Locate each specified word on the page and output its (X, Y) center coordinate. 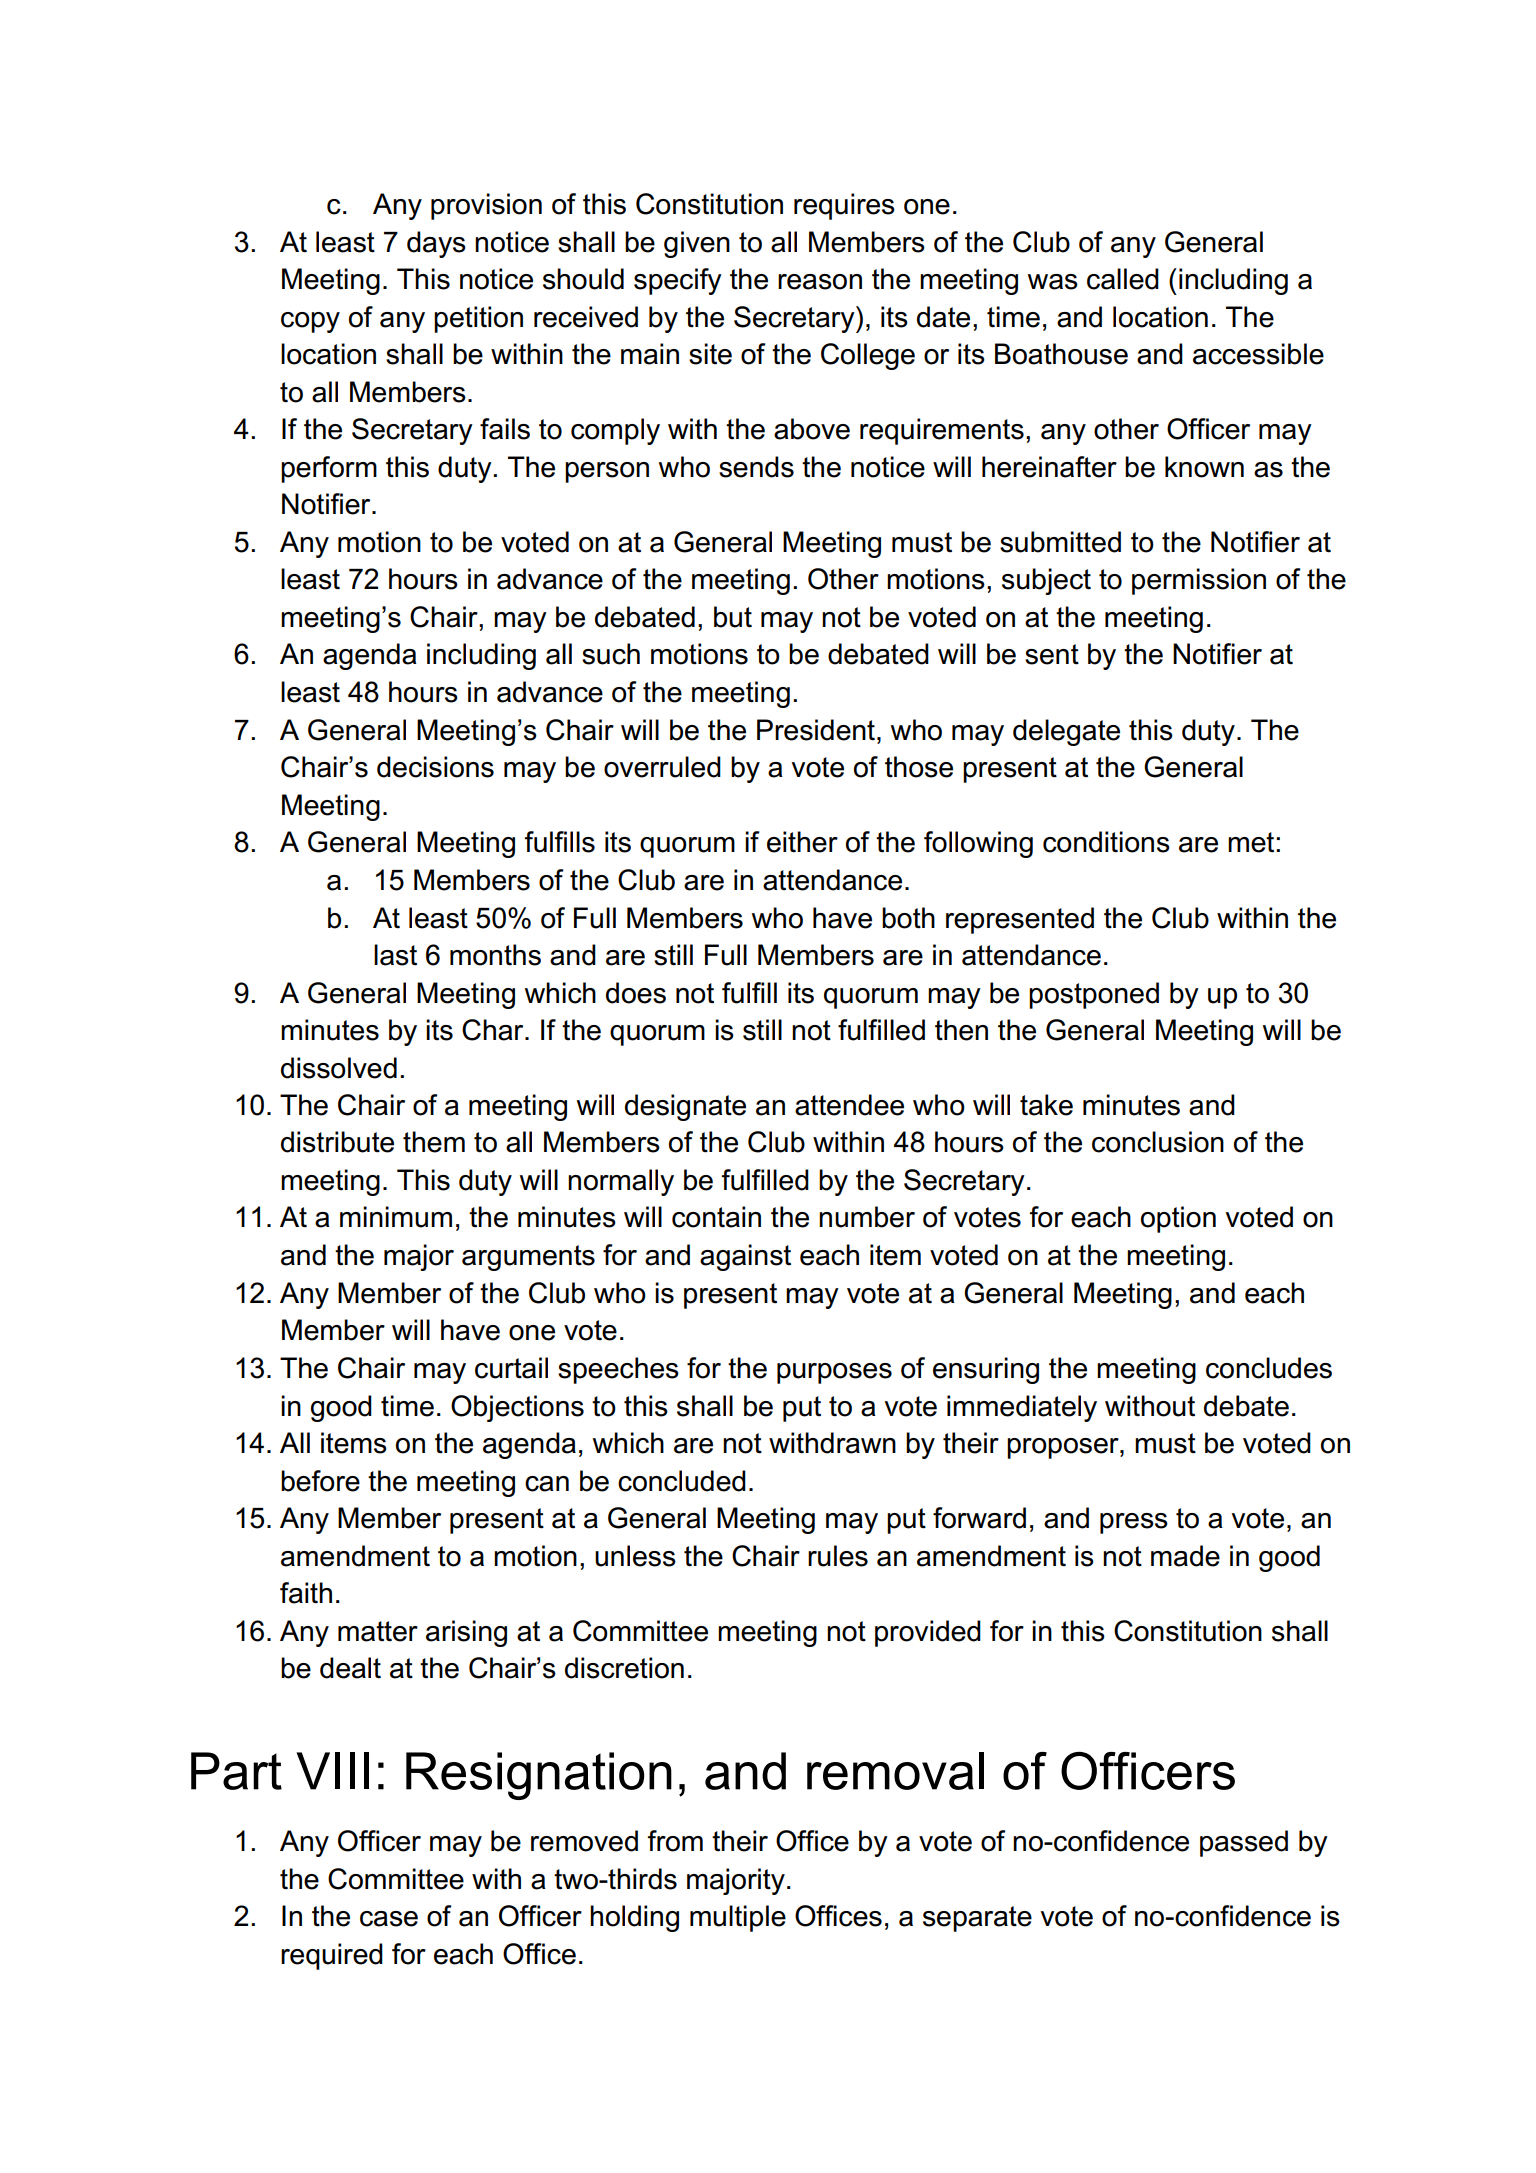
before (320, 1481)
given (697, 244)
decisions (435, 767)
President (816, 730)
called (1123, 279)
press (1134, 1523)
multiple (738, 1918)
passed (1244, 1843)
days (436, 244)
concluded (682, 1481)
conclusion (1158, 1142)
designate (685, 1107)
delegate (1066, 732)
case (389, 1919)
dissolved (339, 1068)
